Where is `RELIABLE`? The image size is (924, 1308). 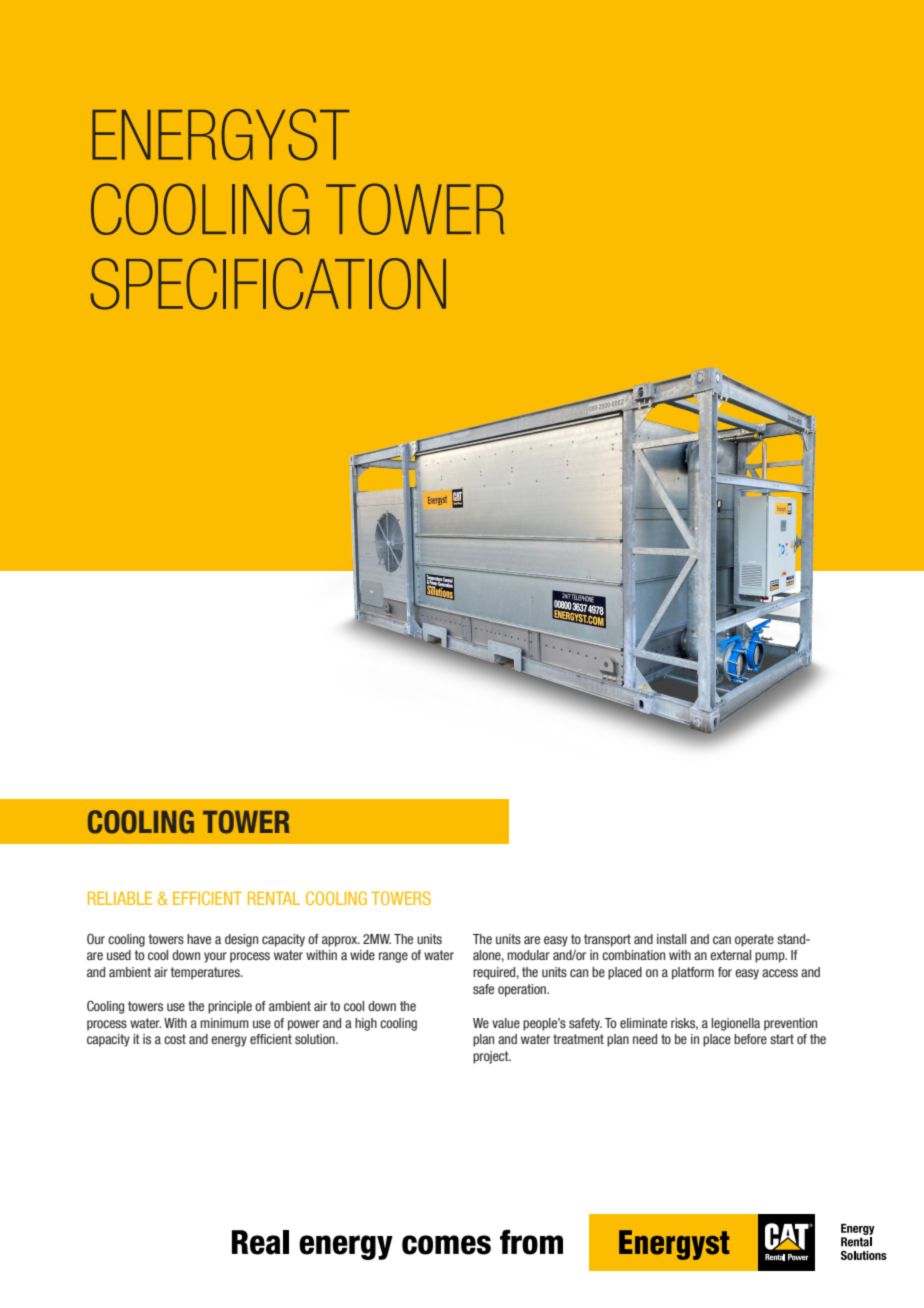
RELIABLE is located at coordinates (120, 898).
